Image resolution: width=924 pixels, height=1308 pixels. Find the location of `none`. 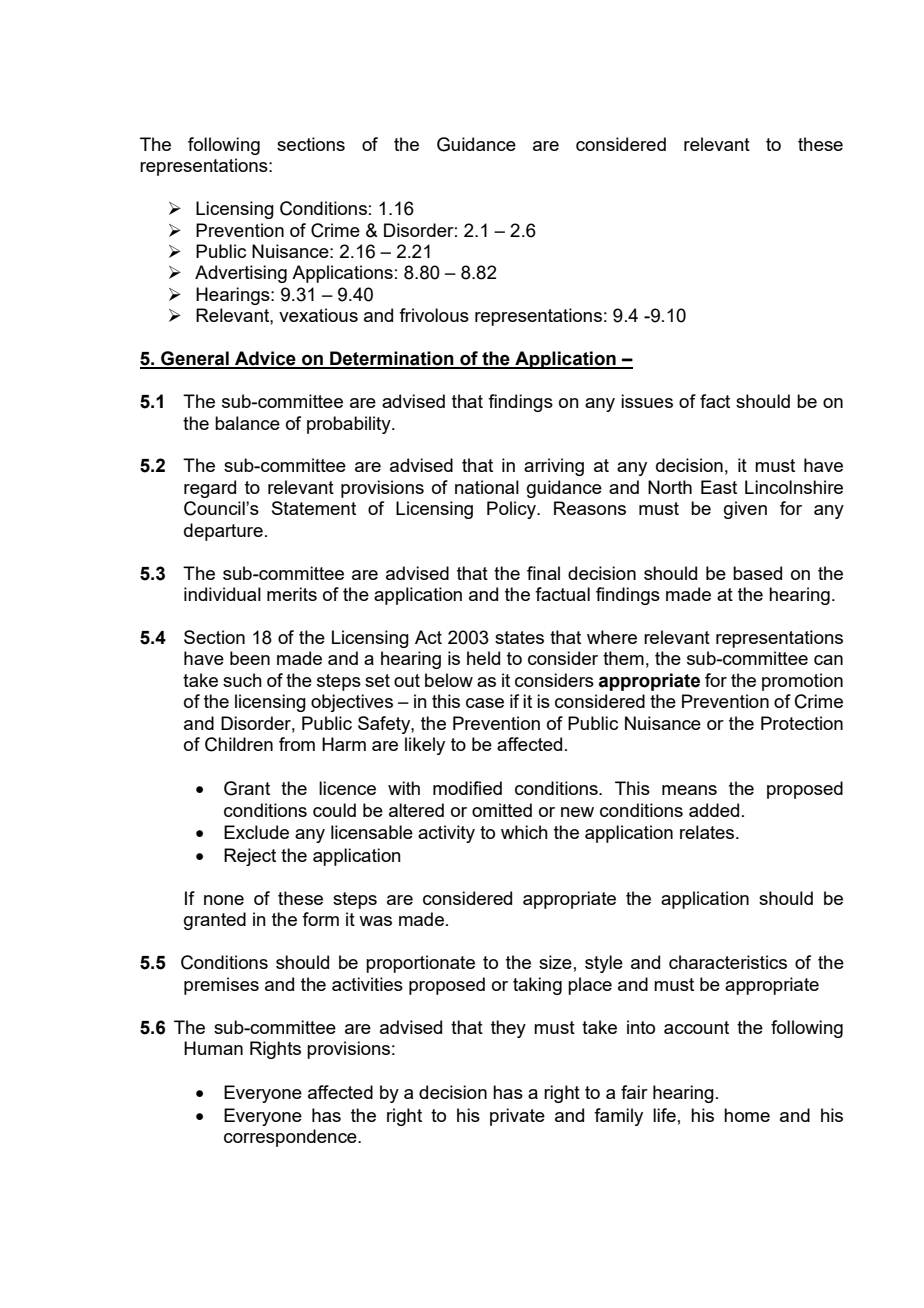

none is located at coordinates (224, 900).
